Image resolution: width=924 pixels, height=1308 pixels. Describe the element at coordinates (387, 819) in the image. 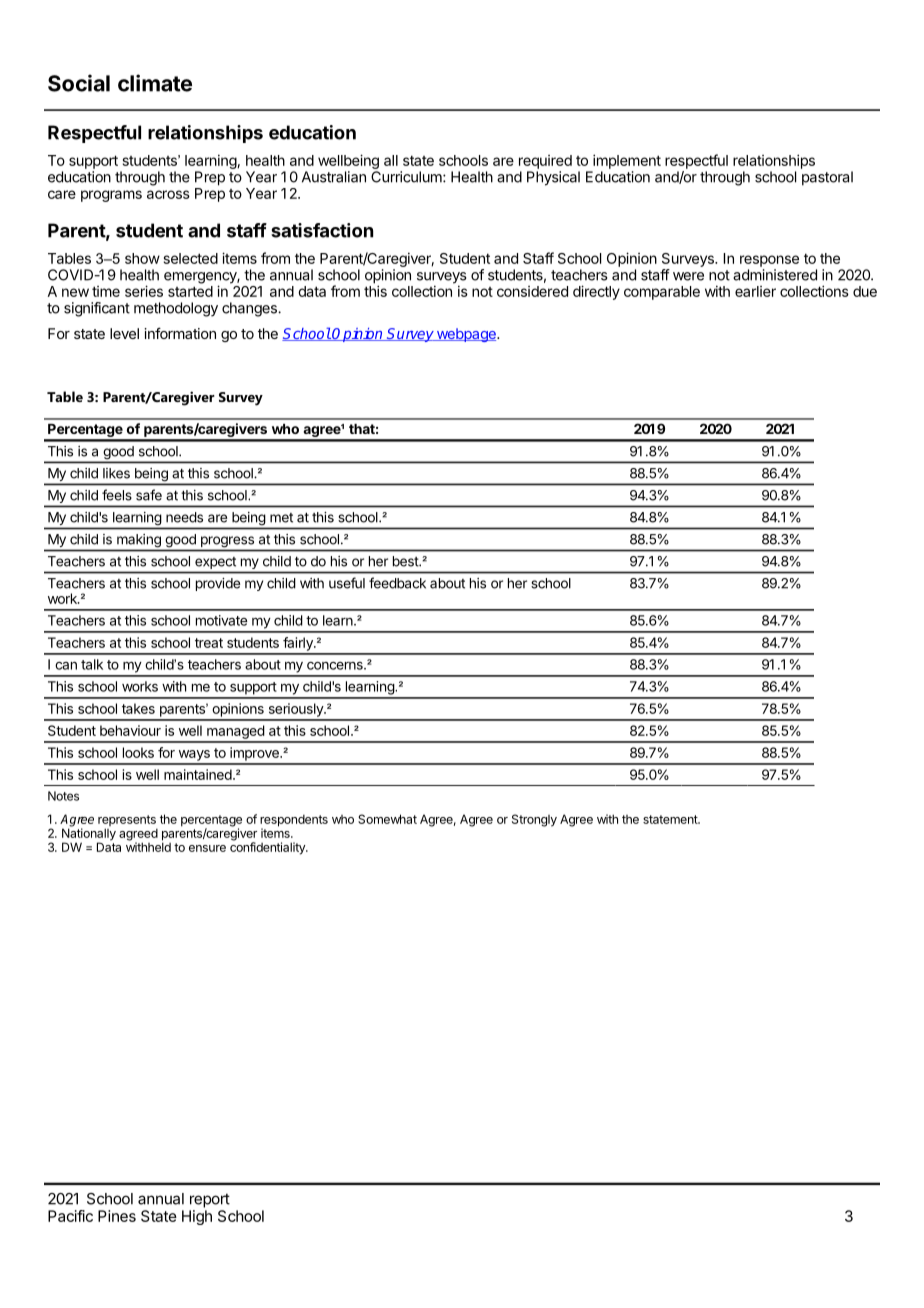

I see `Somewhat` at that location.
